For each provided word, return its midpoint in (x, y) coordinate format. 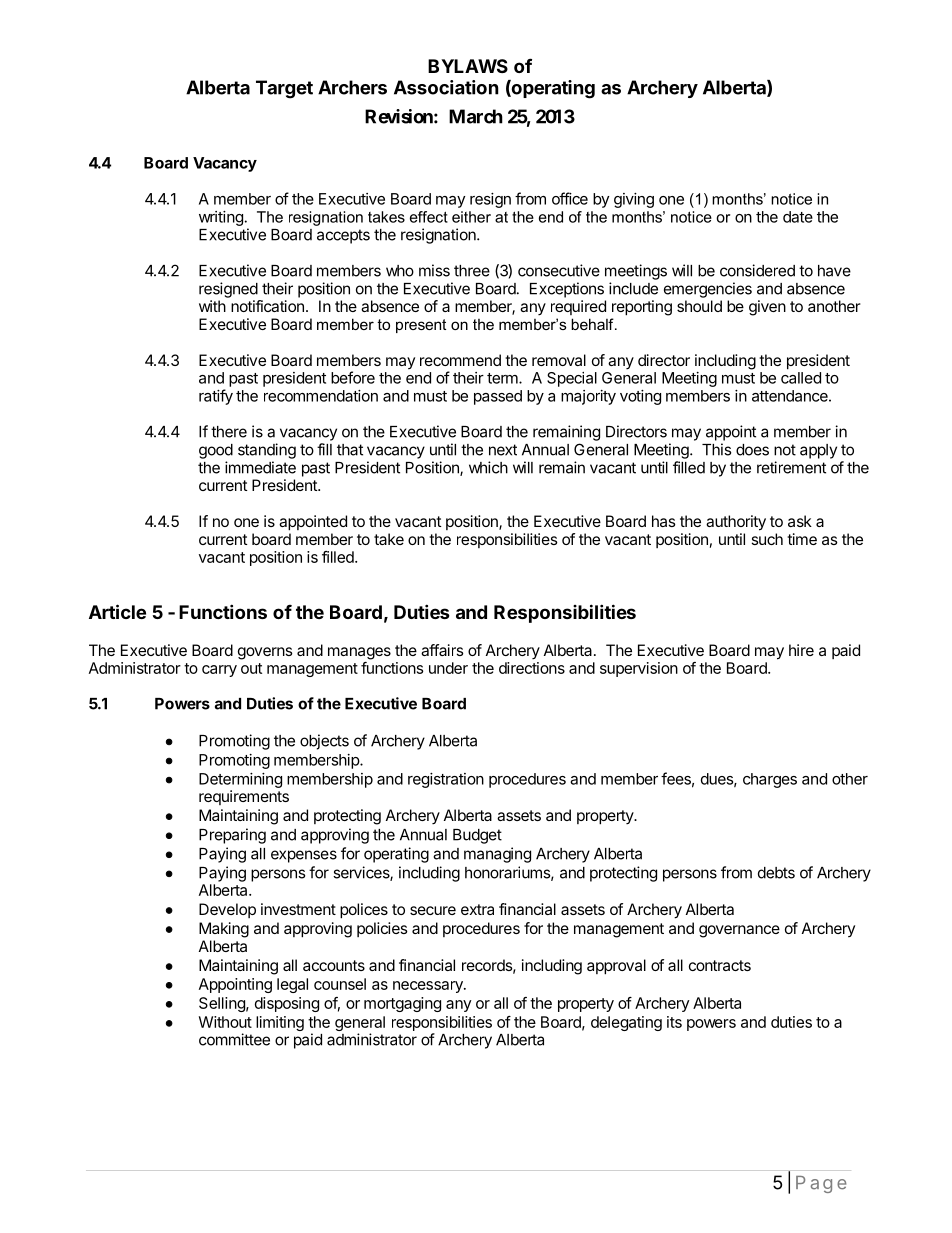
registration (446, 780)
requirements (244, 797)
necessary (429, 987)
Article (117, 611)
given (767, 308)
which (488, 467)
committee (234, 1039)
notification (267, 306)
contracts (720, 965)
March (476, 116)
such (767, 539)
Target (284, 89)
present (421, 326)
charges (770, 780)
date (798, 217)
